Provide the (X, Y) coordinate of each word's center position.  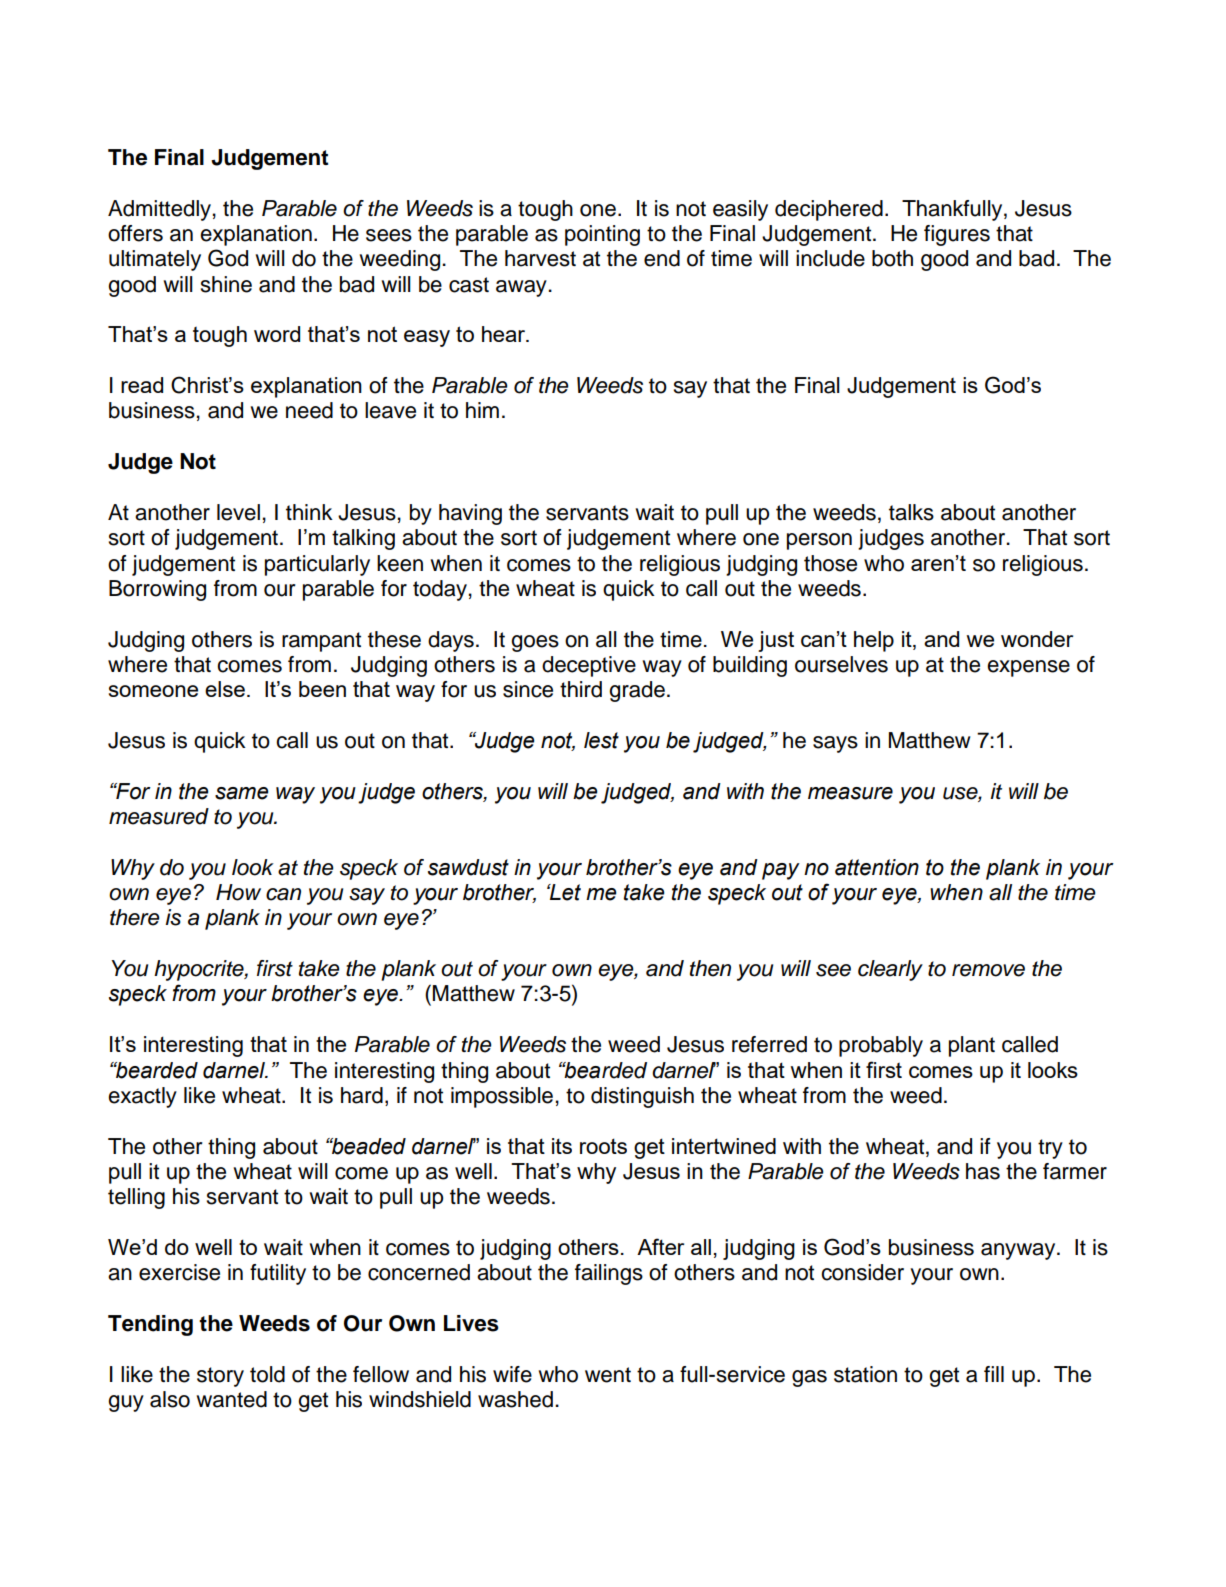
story (220, 1377)
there (135, 917)
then (710, 968)
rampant (321, 642)
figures (957, 235)
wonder (1037, 639)
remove (988, 970)
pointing (602, 235)
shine (226, 284)
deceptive (589, 666)
